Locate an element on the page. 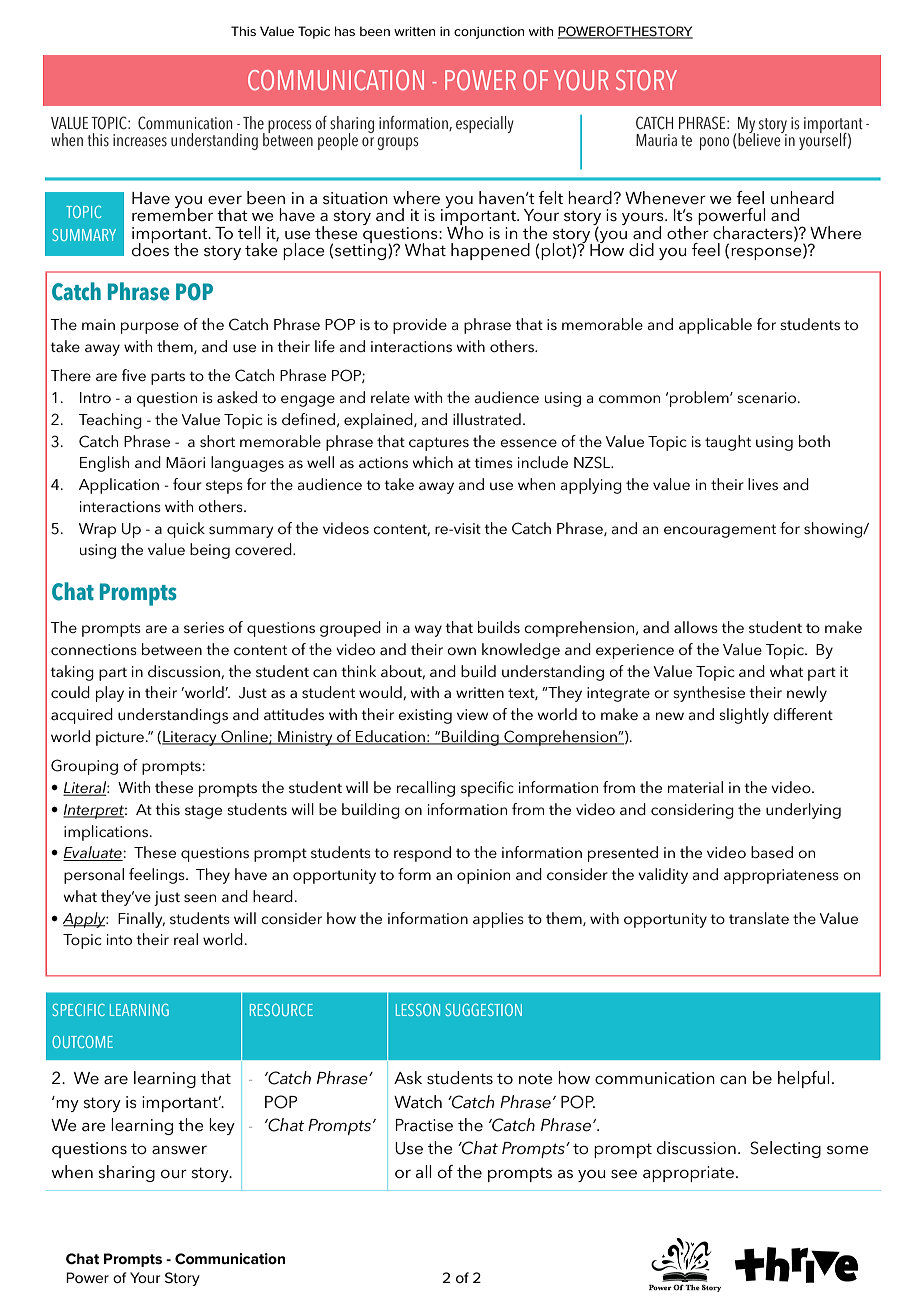 The height and width of the page is (1308, 924). scenario is located at coordinates (768, 397).
